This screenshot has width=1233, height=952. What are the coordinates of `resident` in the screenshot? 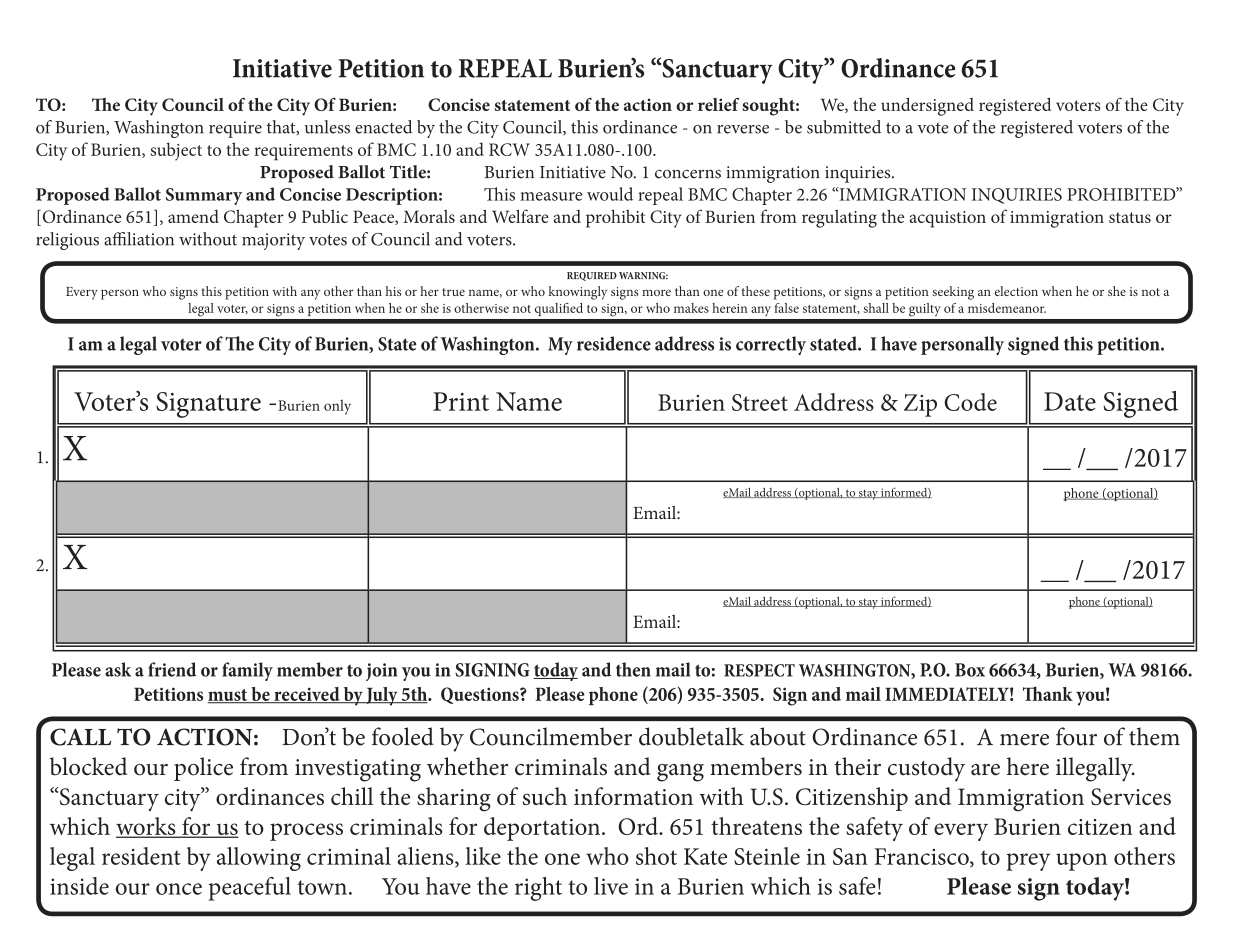 It's located at (141, 856).
